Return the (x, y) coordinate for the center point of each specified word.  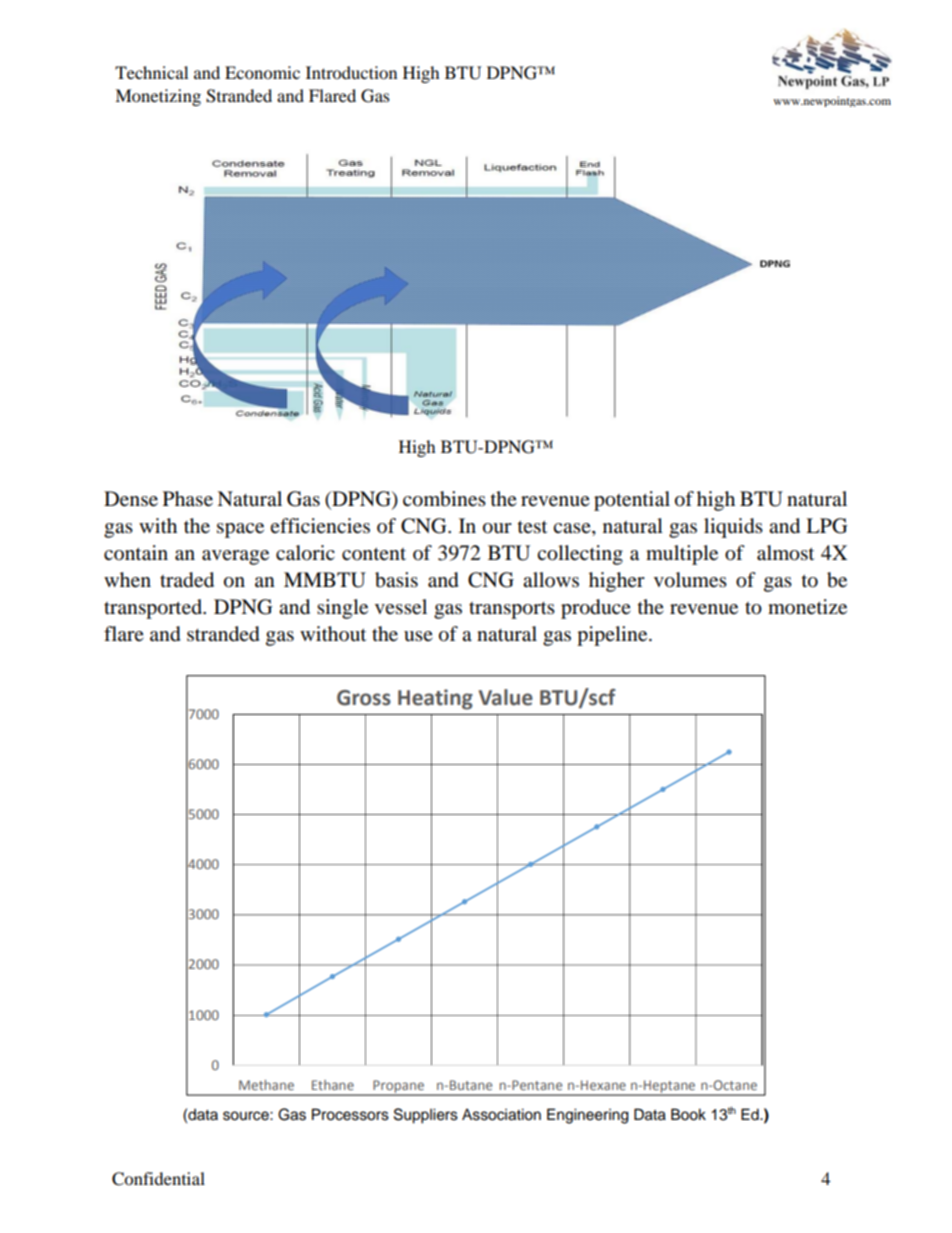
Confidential (158, 1179)
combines (444, 499)
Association (501, 1114)
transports (512, 610)
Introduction (351, 72)
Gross (364, 698)
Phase (188, 499)
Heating (435, 699)
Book (688, 1114)
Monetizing (158, 97)
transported (154, 609)
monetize (807, 607)
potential (632, 501)
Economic (262, 72)
